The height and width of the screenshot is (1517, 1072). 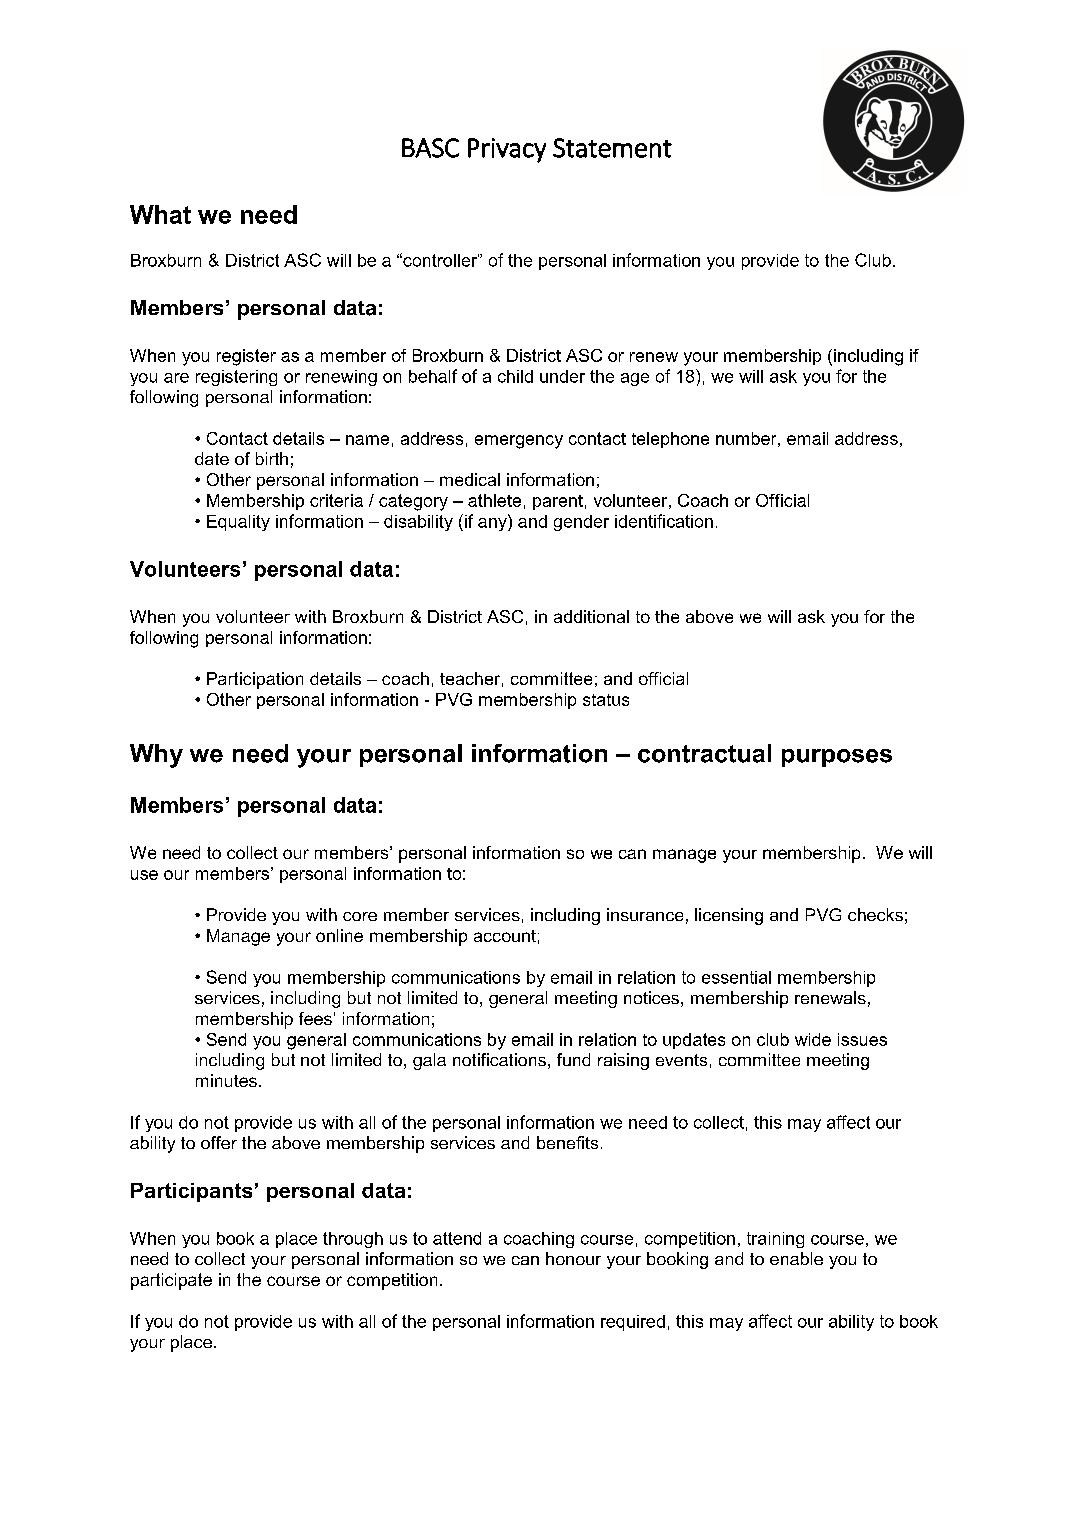 What do you see at coordinates (171, 1281) in the screenshot?
I see `participate` at bounding box center [171, 1281].
